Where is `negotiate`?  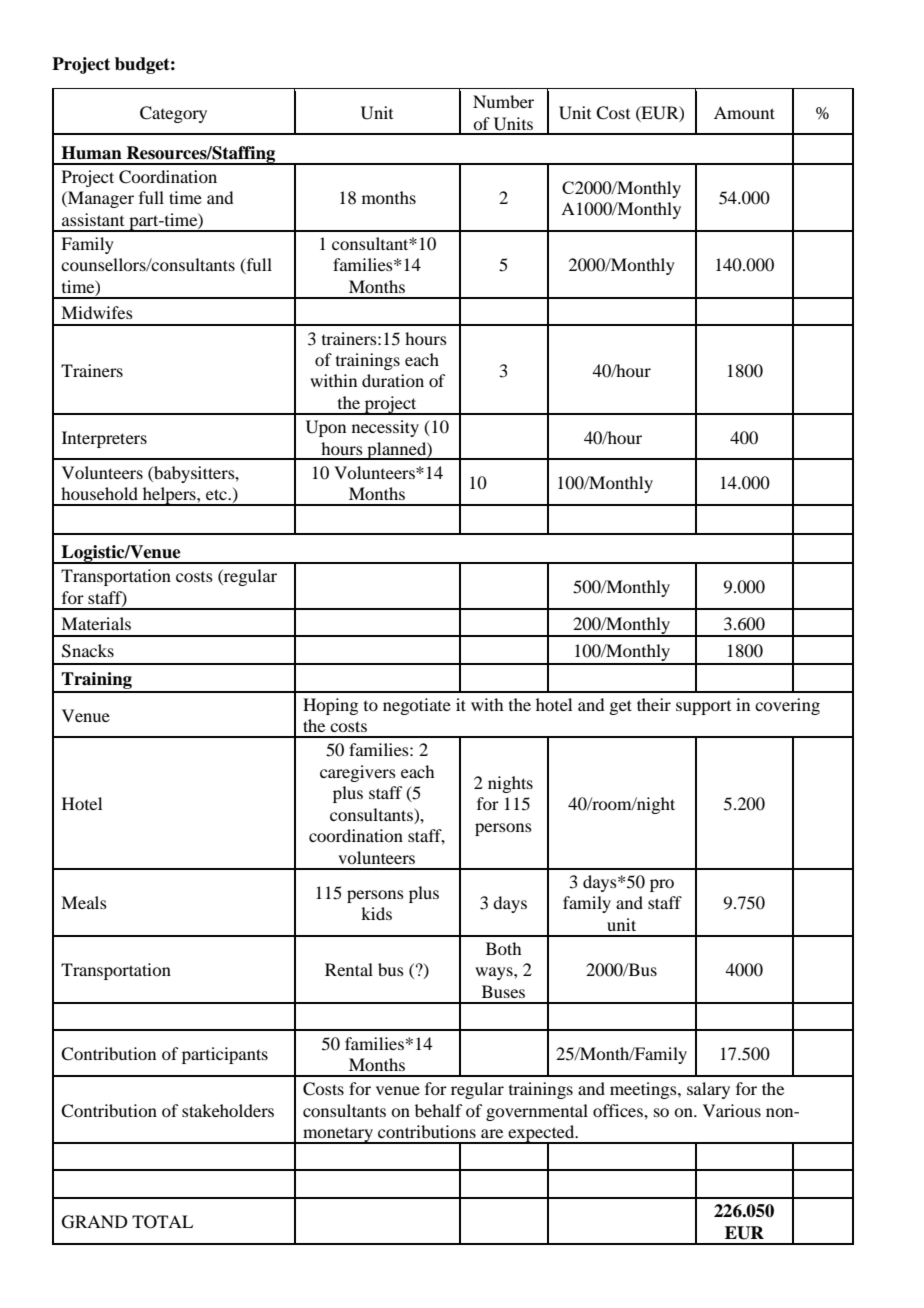 negotiate is located at coordinates (417, 706).
